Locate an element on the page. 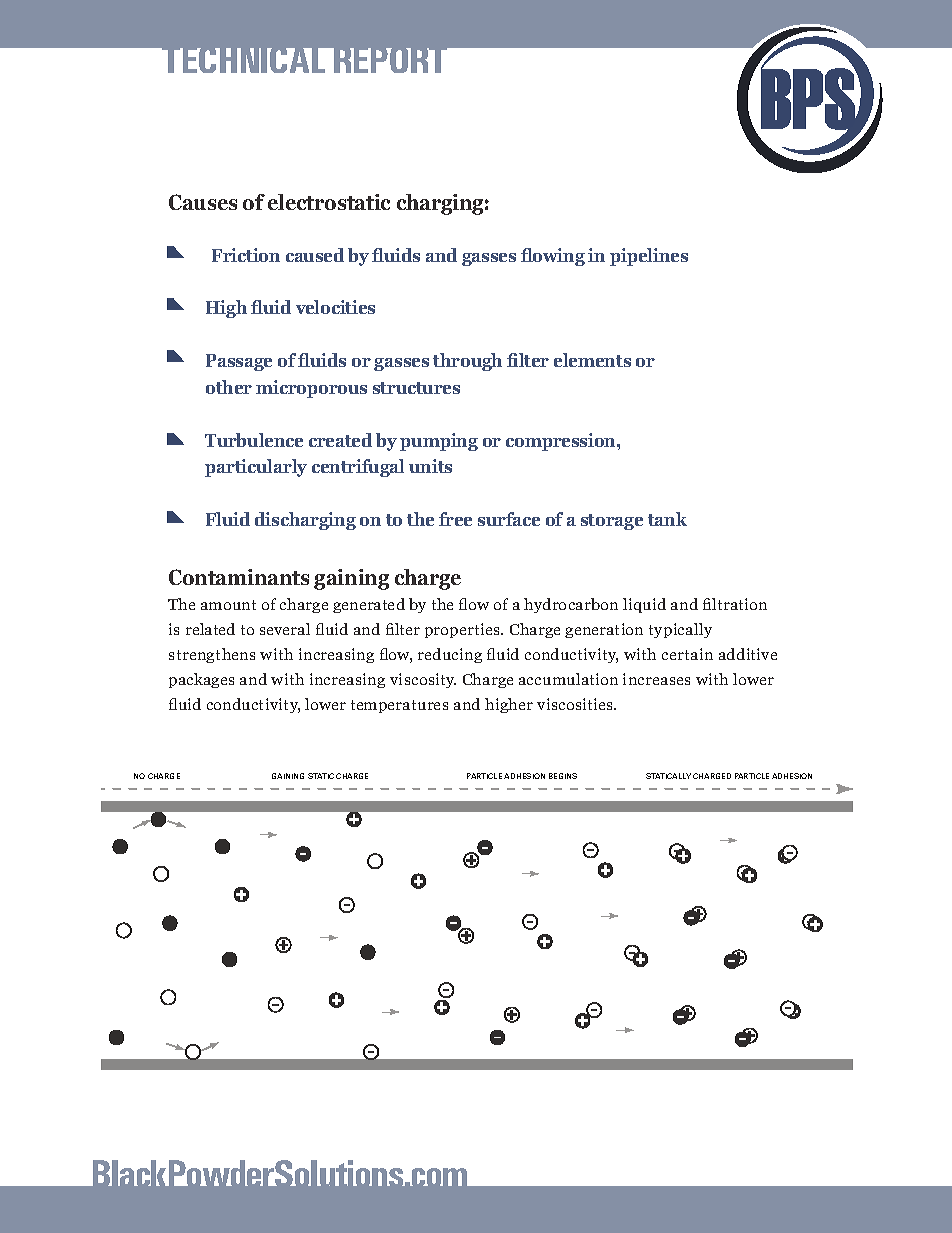 This document has height=1233, width=952. particularly is located at coordinates (256, 468).
